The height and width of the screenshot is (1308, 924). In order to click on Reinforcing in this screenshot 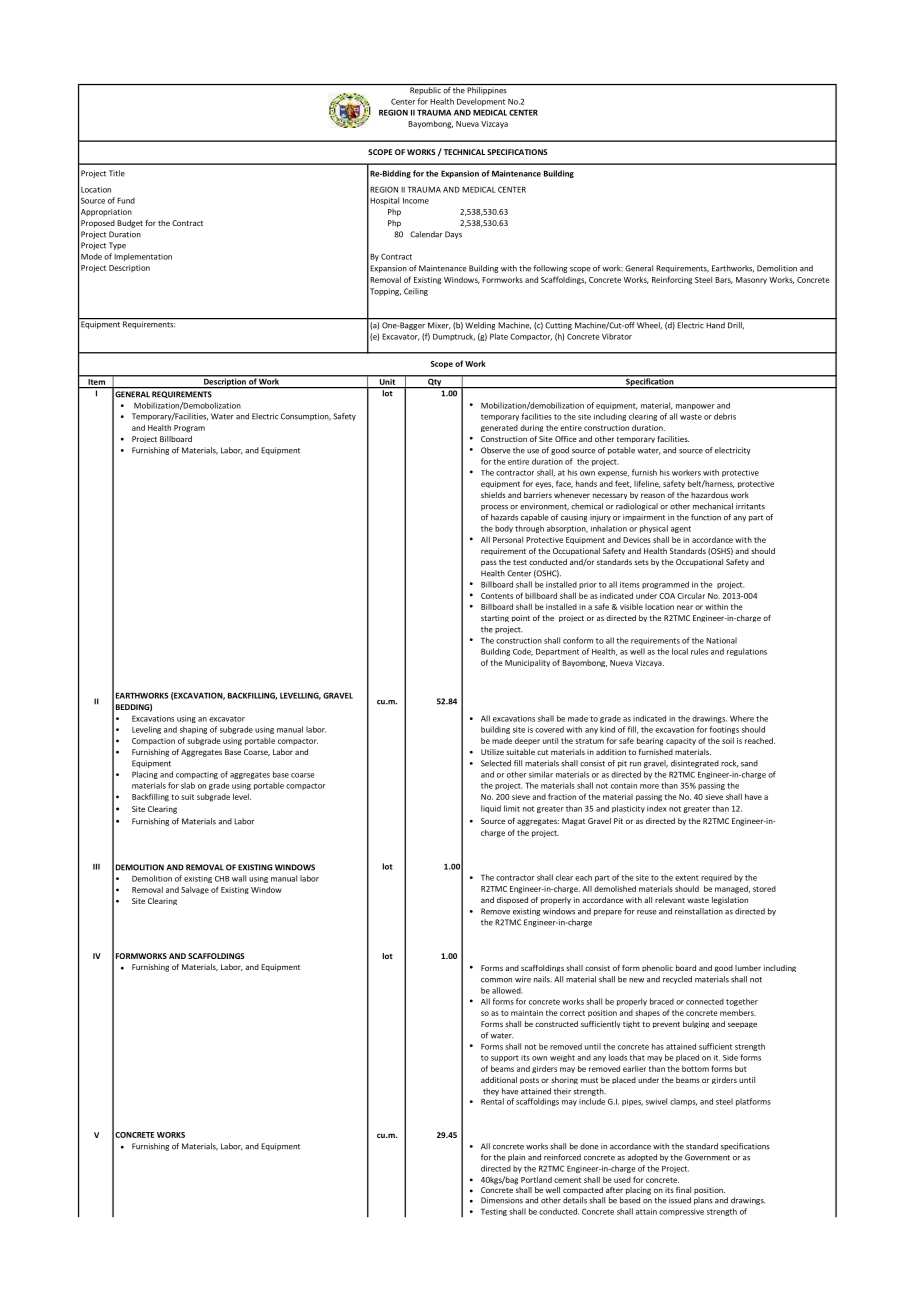, I will do `click(672, 280)`.
